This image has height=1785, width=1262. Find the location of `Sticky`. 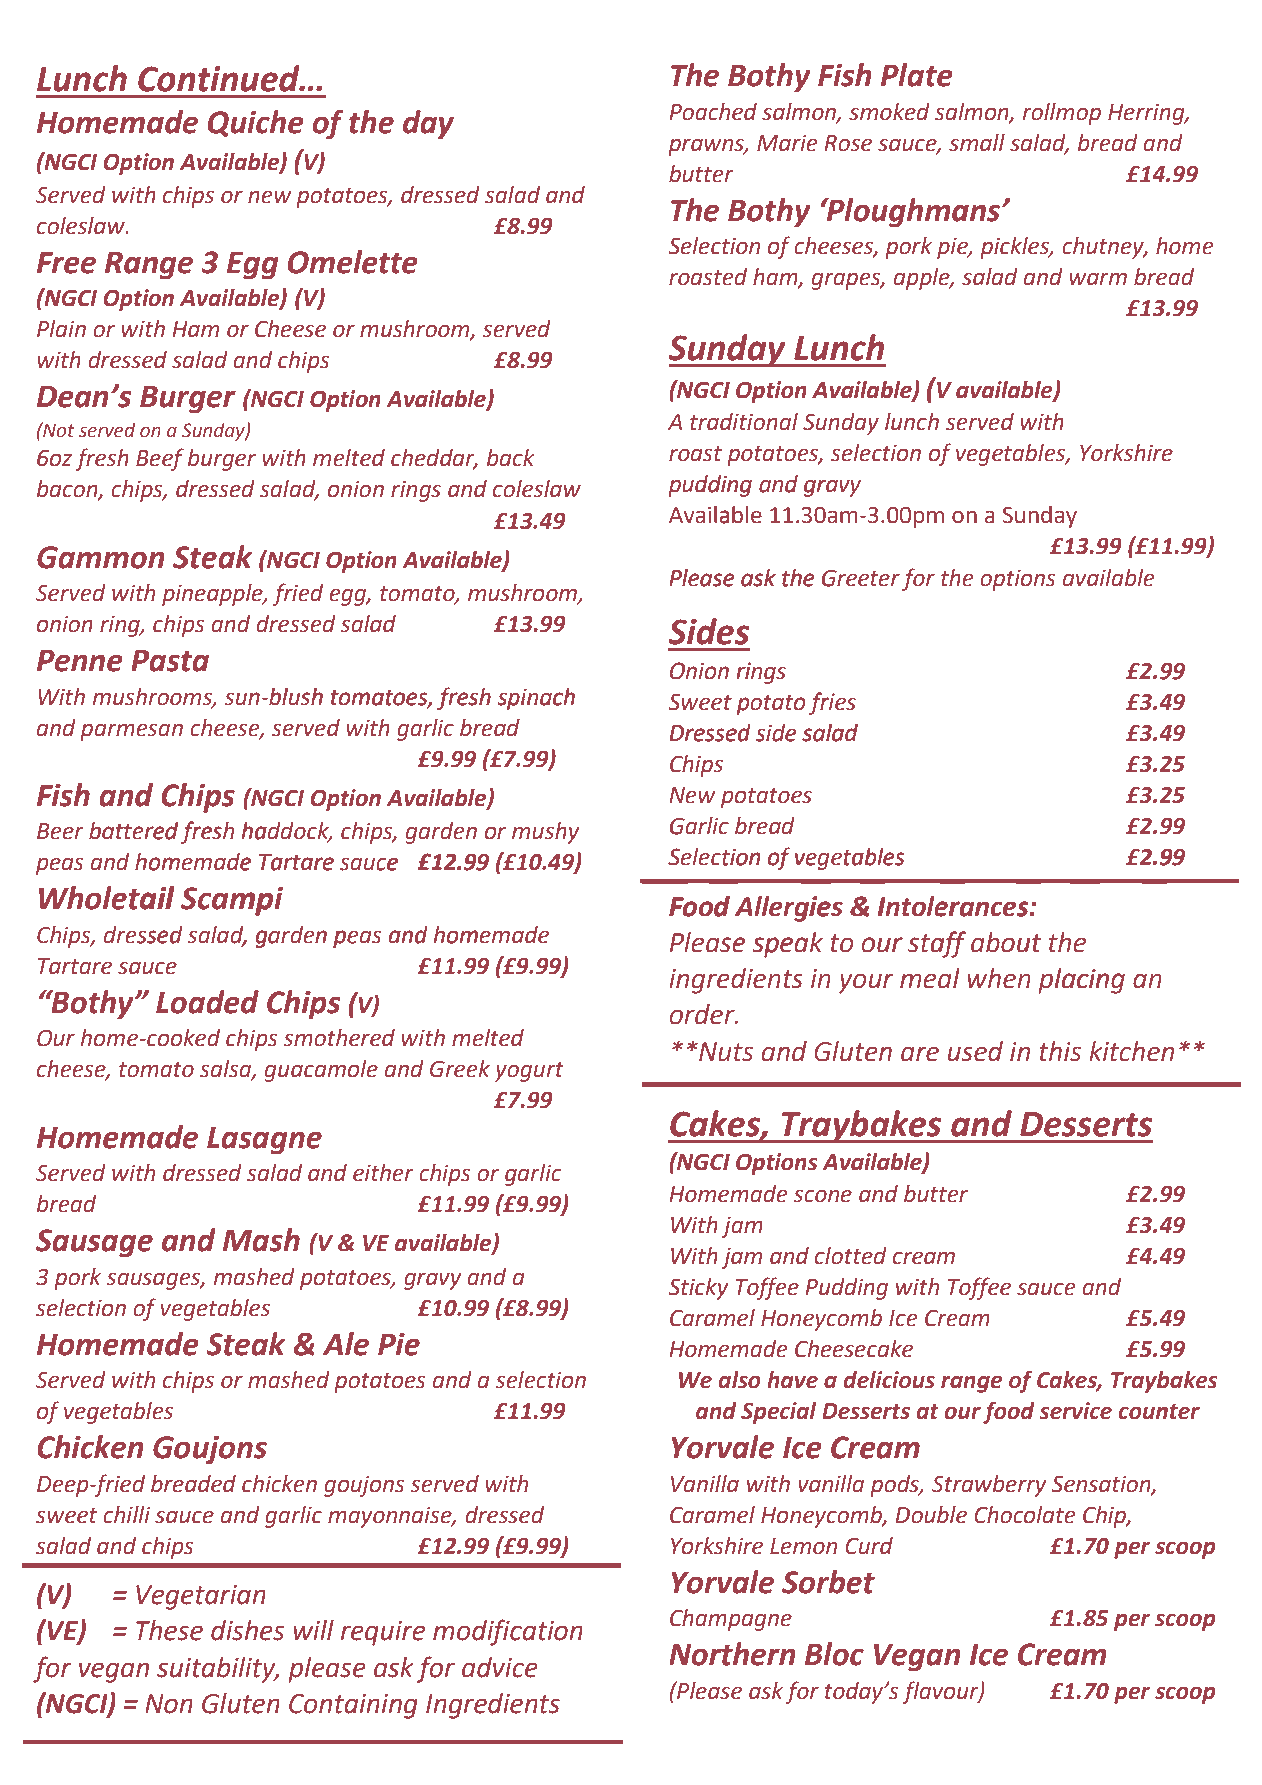

Sticky is located at coordinates (698, 1289).
